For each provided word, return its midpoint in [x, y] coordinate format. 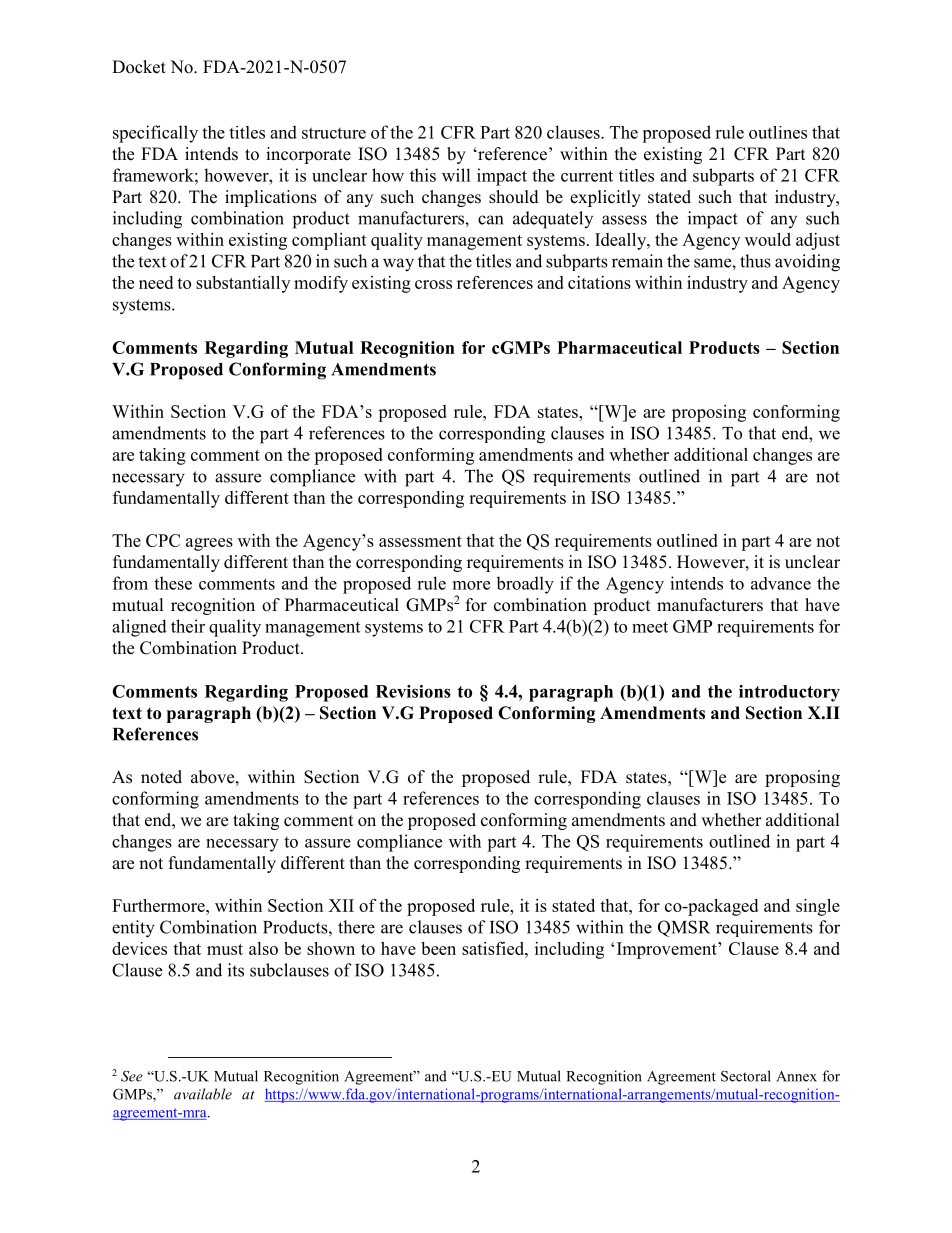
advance [781, 583]
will [456, 175]
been [438, 948]
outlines [778, 132]
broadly [525, 585]
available [203, 1094]
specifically [155, 134]
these [173, 583]
